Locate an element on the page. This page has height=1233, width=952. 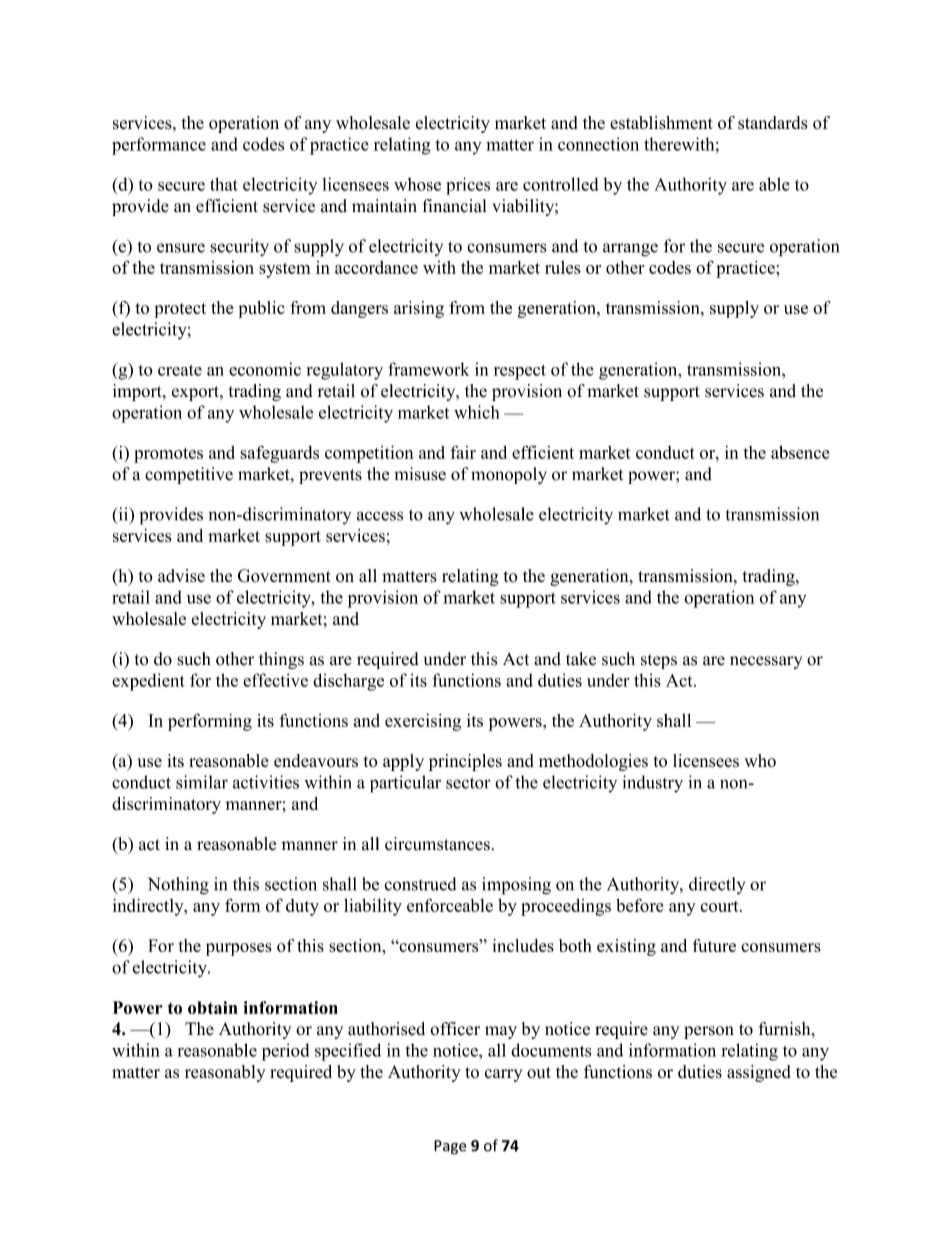
reasonably is located at coordinates (225, 1073).
